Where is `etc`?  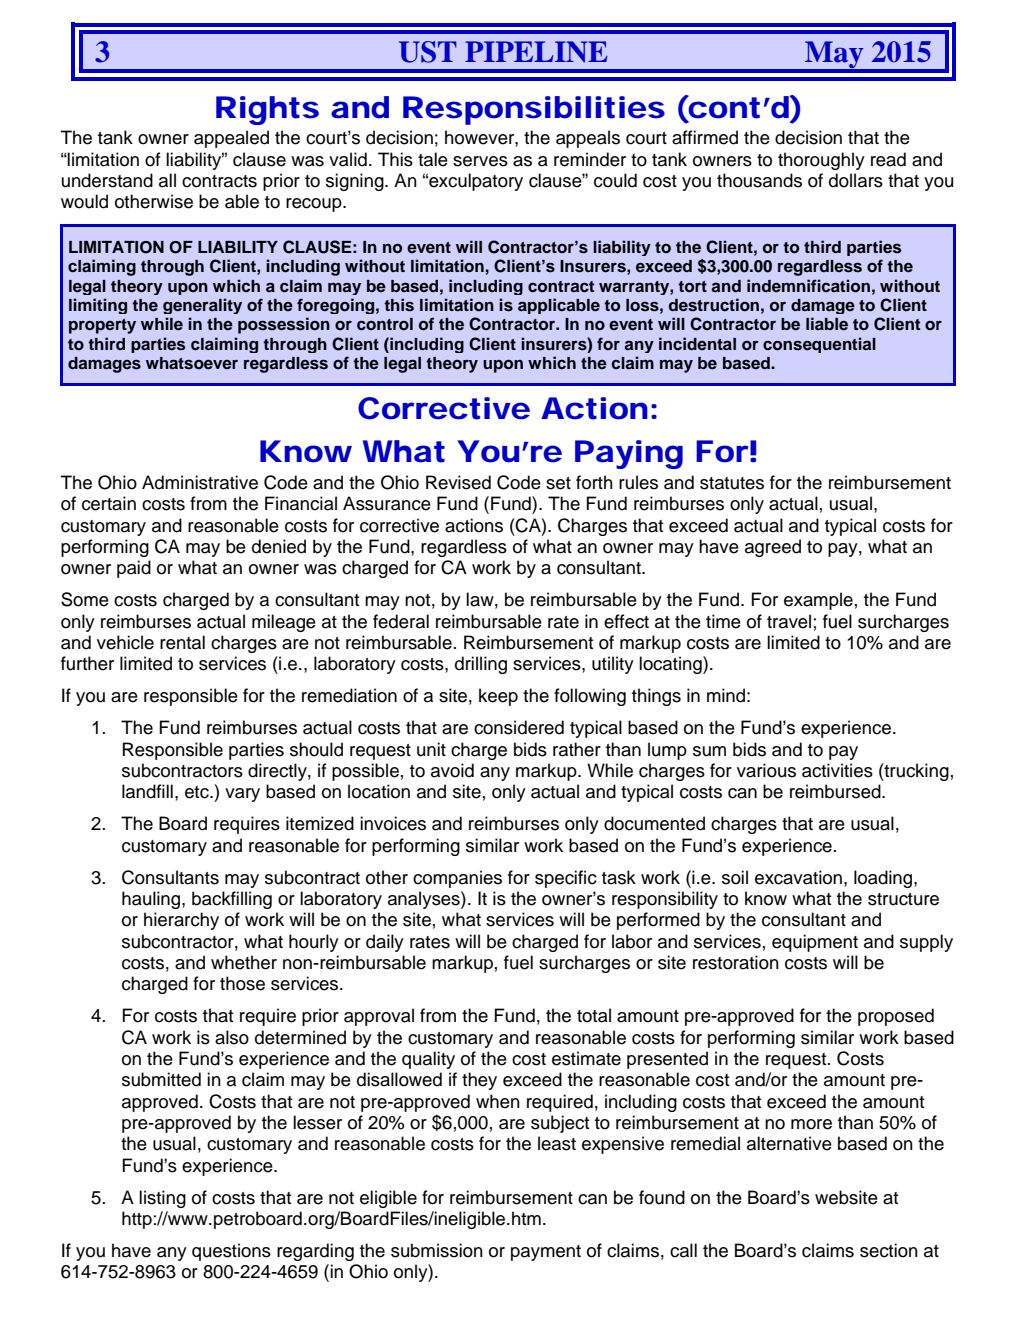 etc is located at coordinates (198, 792).
